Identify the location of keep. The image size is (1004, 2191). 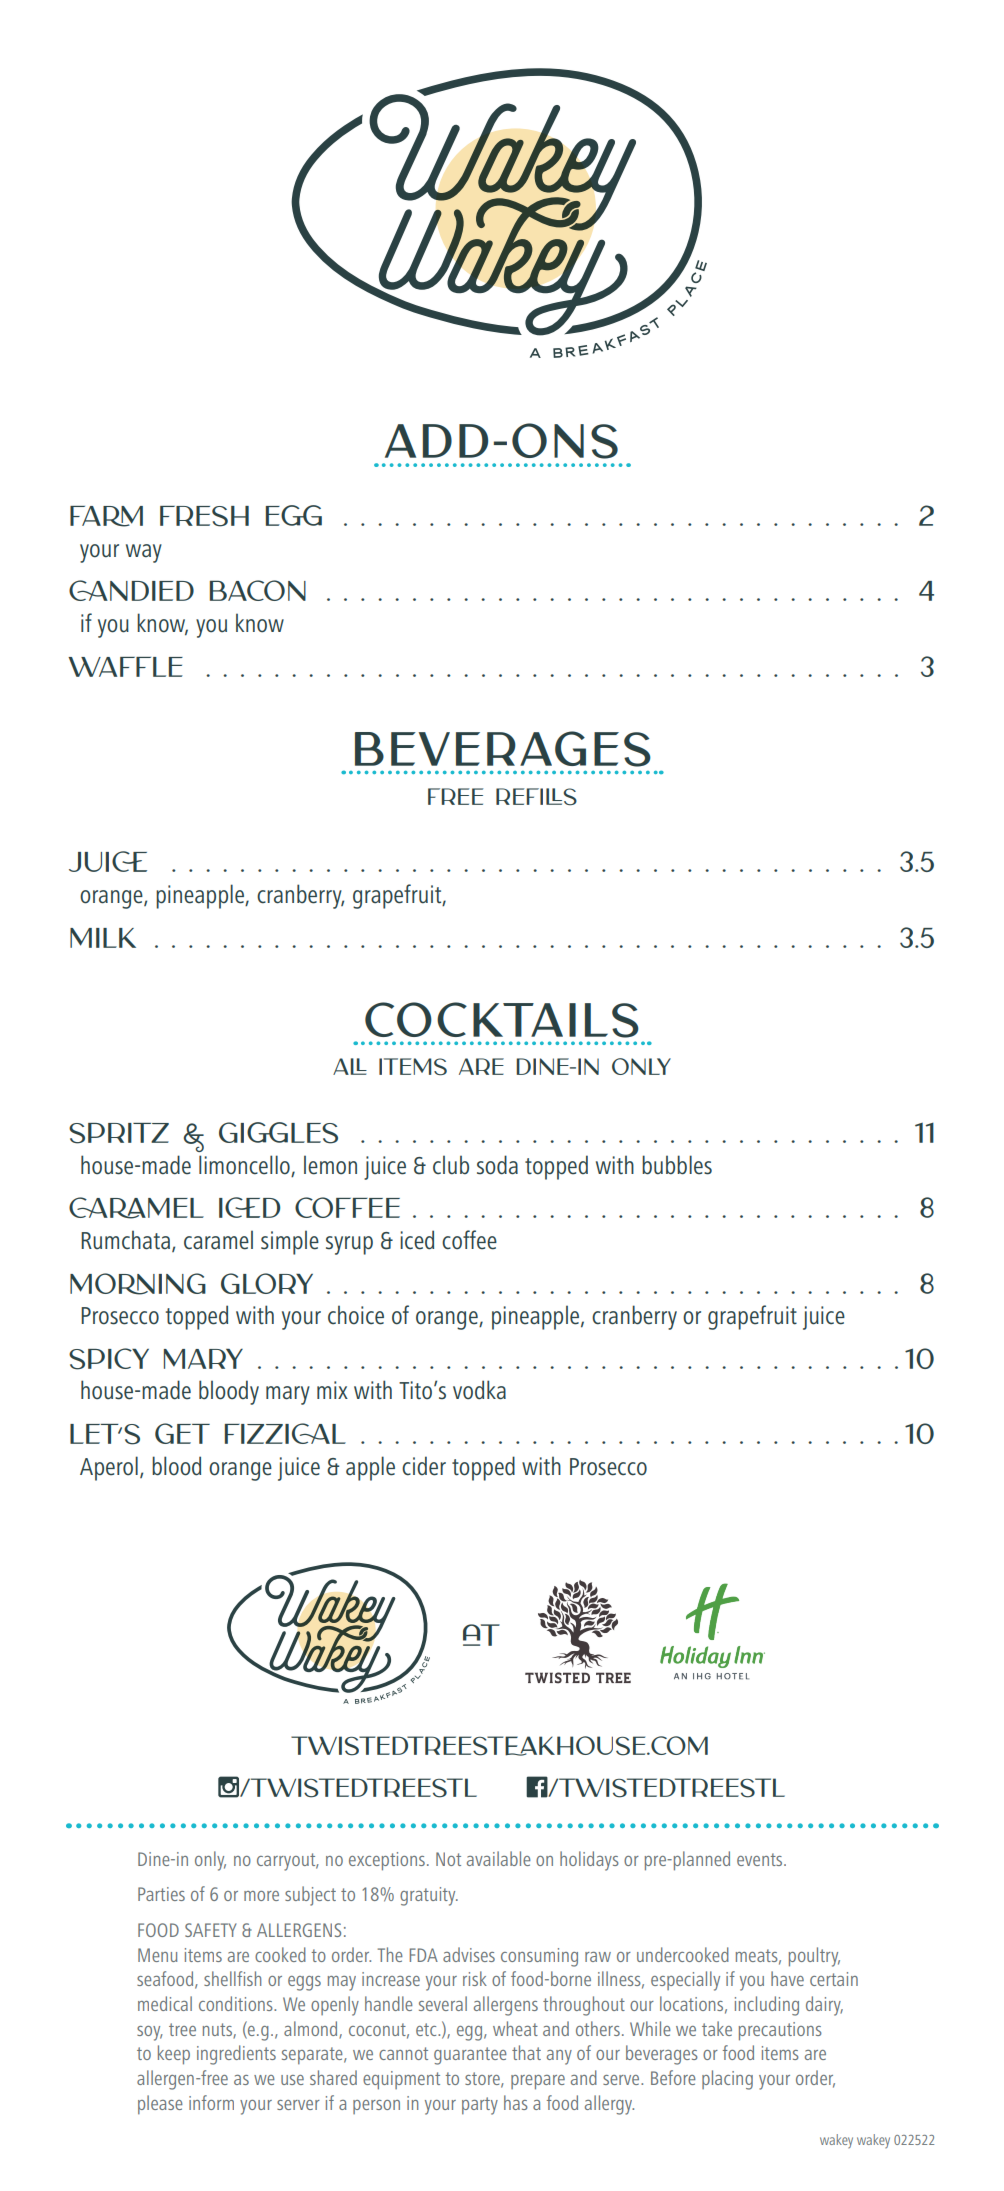
(174, 2055).
